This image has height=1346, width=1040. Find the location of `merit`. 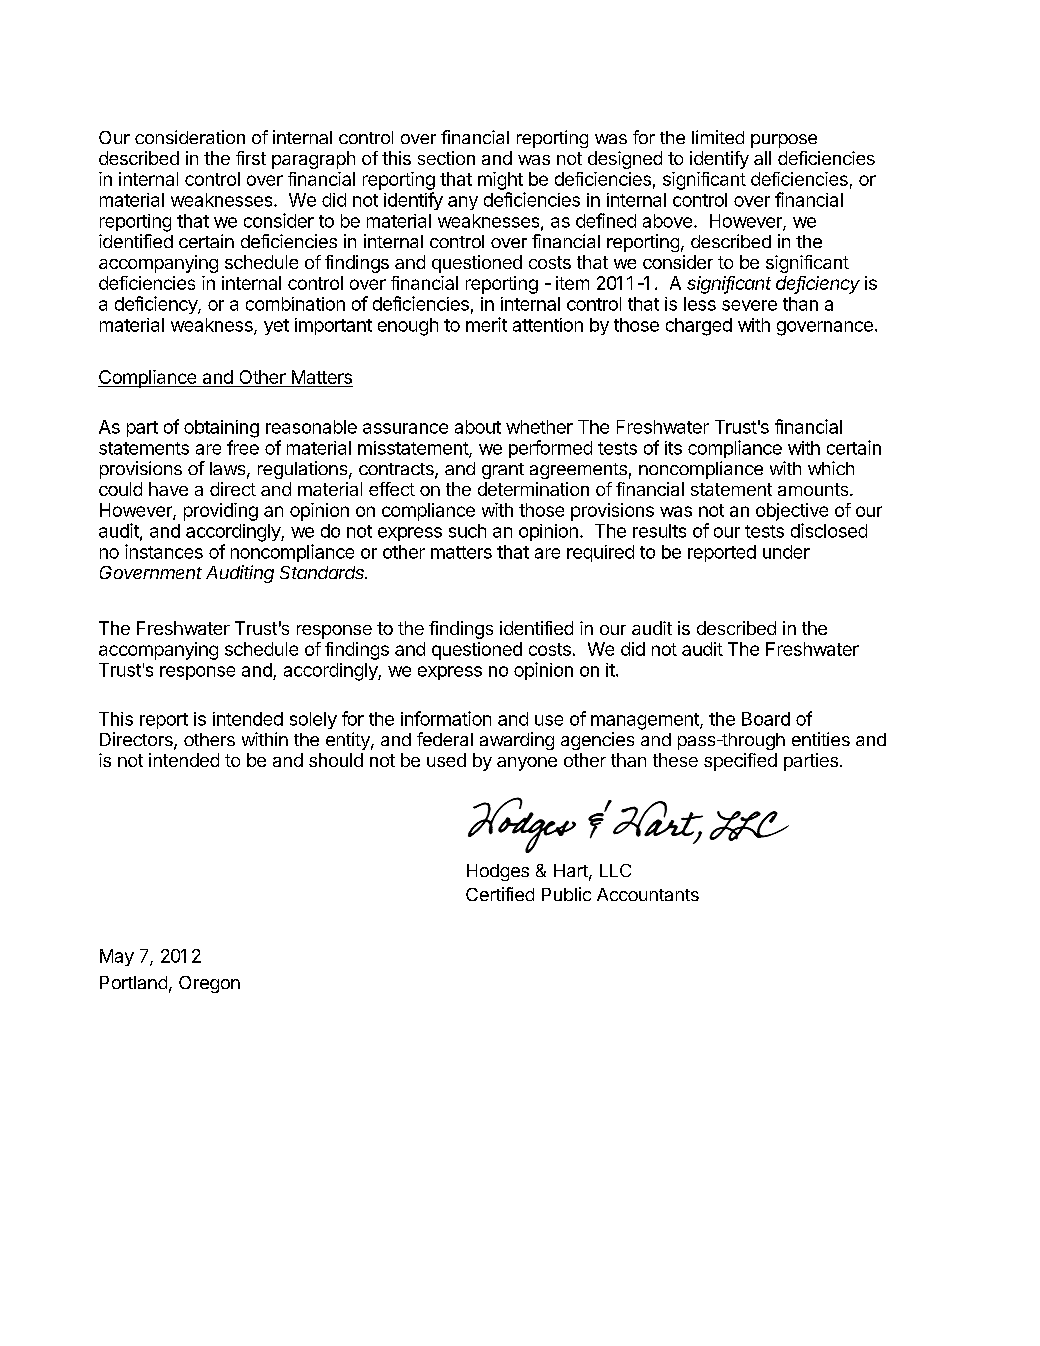

merit is located at coordinates (486, 324).
